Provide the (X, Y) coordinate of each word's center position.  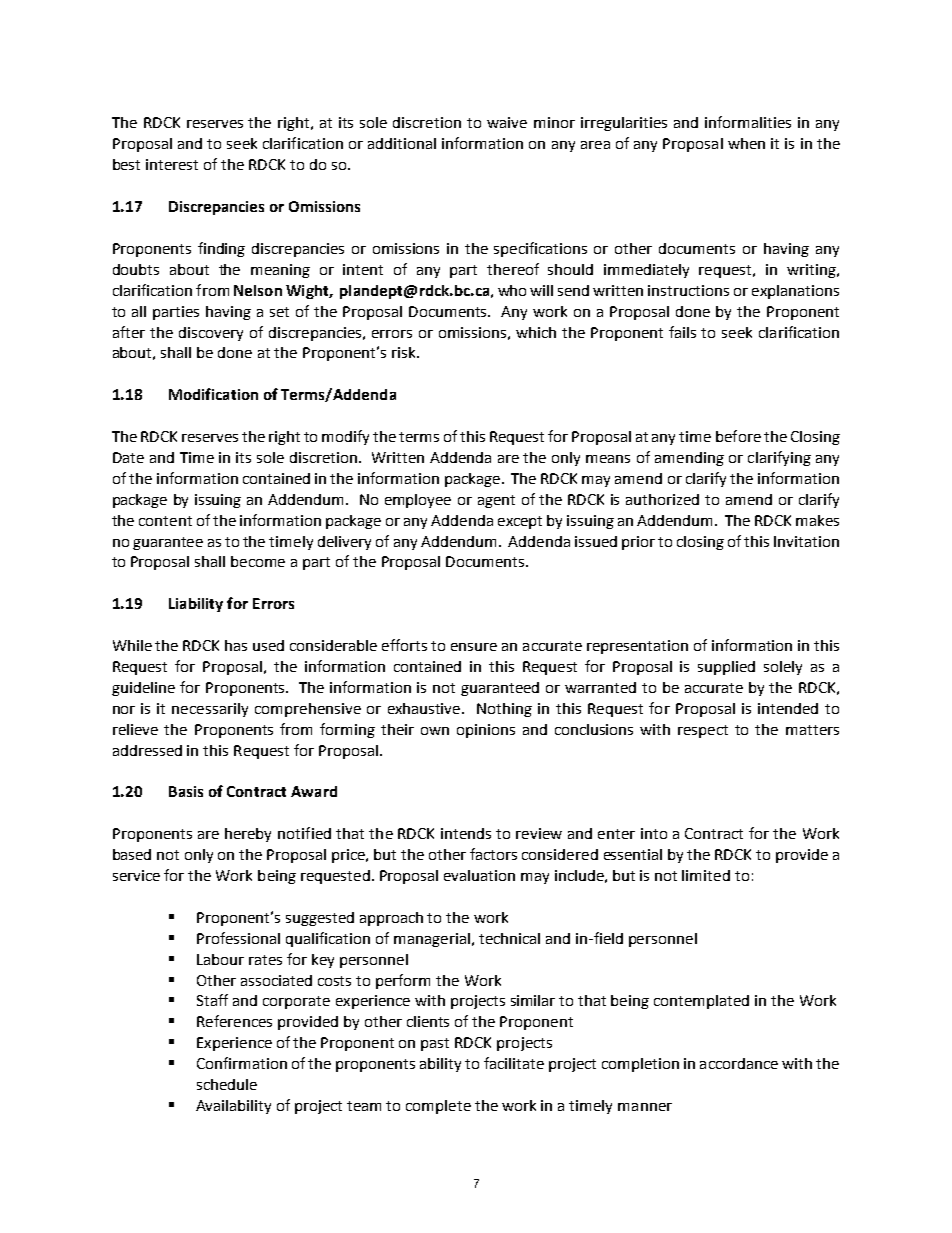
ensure (474, 647)
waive (507, 122)
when (746, 143)
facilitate (514, 1063)
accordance (739, 1063)
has (236, 645)
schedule (227, 1084)
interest (172, 164)
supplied (726, 668)
